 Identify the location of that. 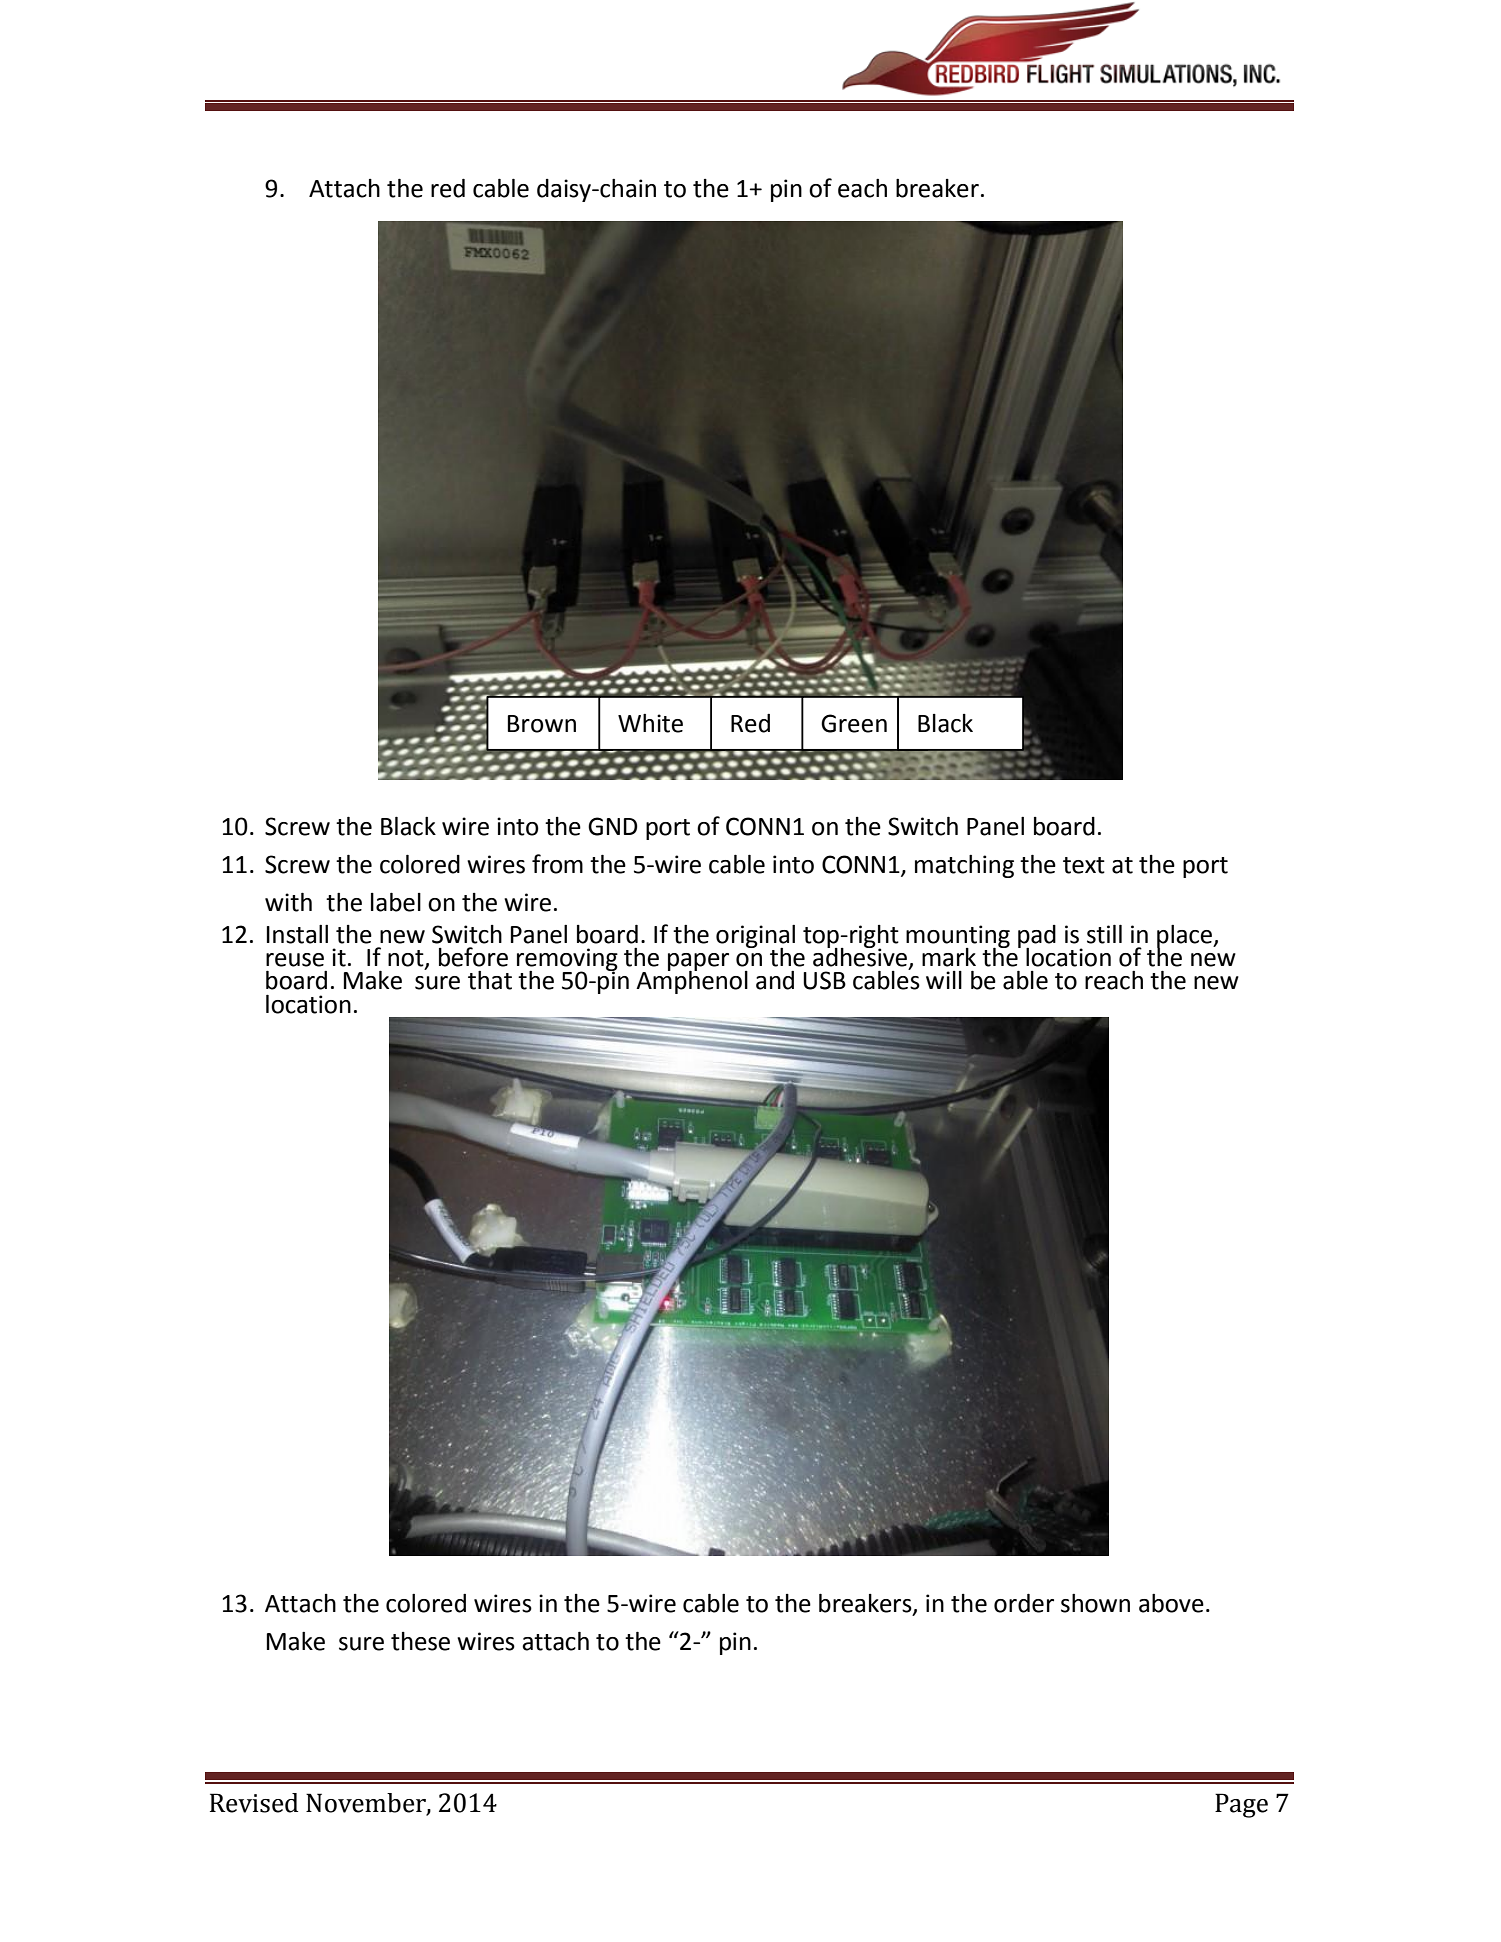
(490, 980).
